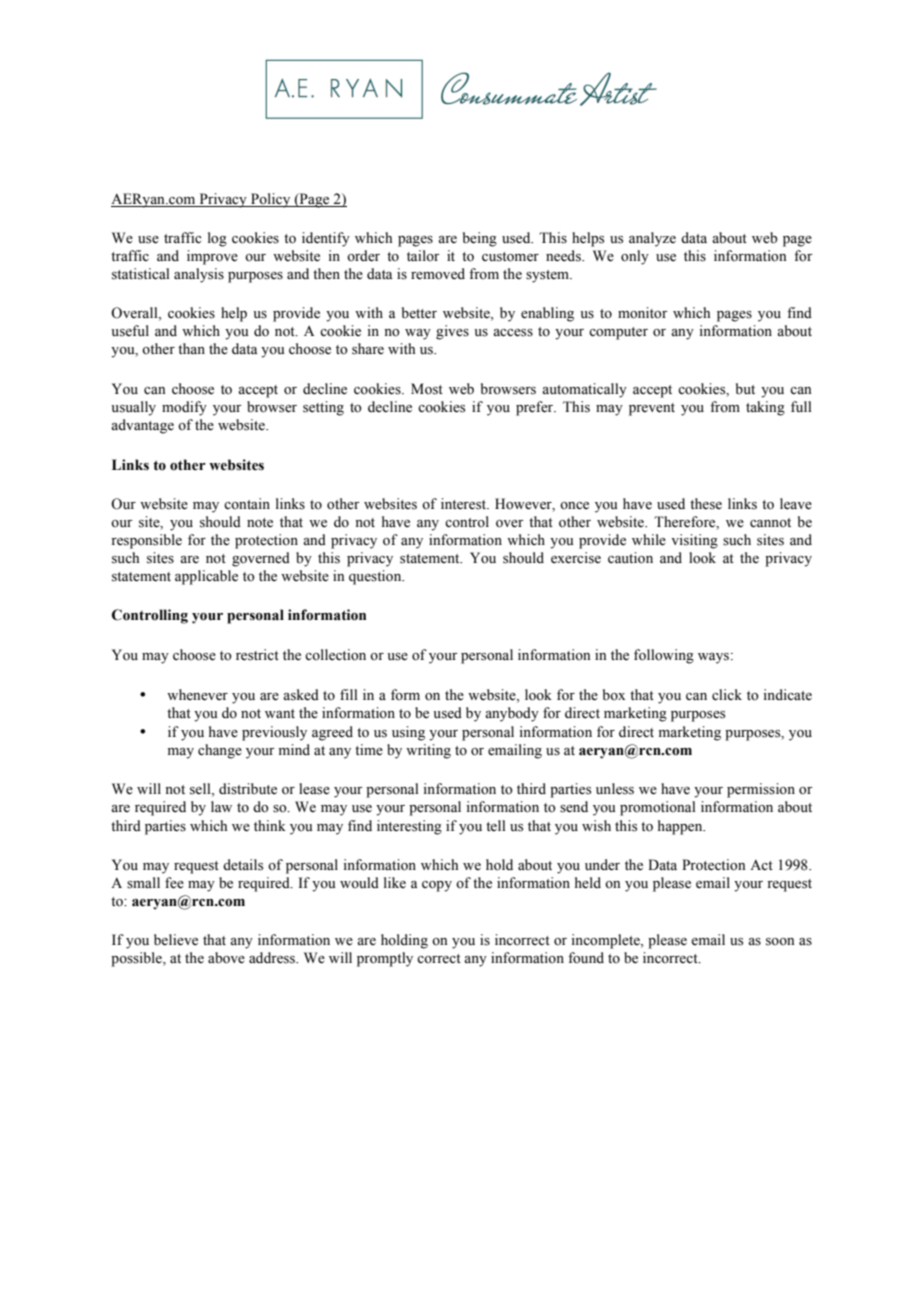  Describe the element at coordinates (385, 959) in the image. I see `promptly` at that location.
